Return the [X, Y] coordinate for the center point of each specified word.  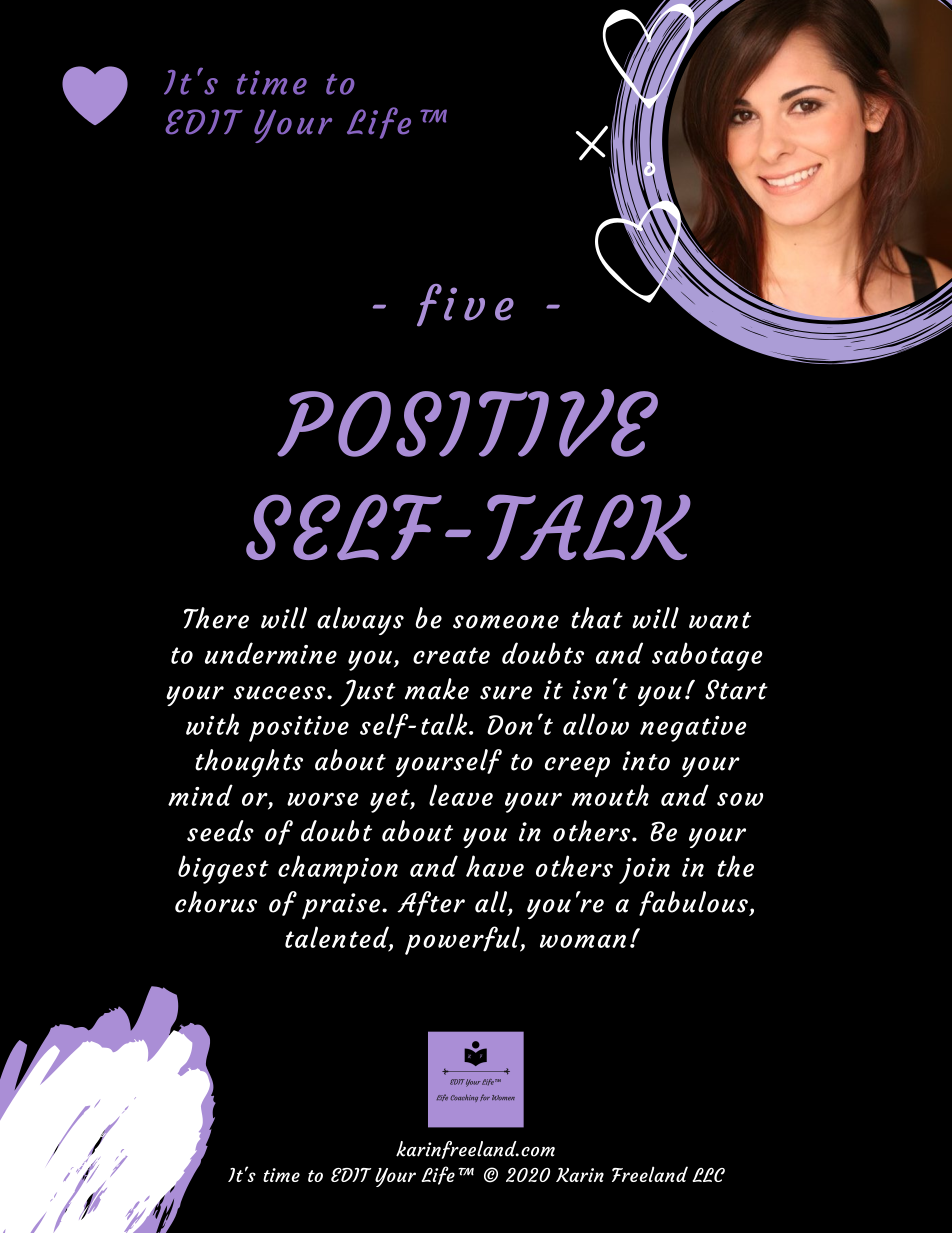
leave [461, 795]
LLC [708, 1175]
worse [322, 799]
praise [341, 906]
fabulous [694, 903]
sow [740, 799]
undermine [271, 653]
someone [506, 622]
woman [583, 941]
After [431, 903]
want [720, 620]
